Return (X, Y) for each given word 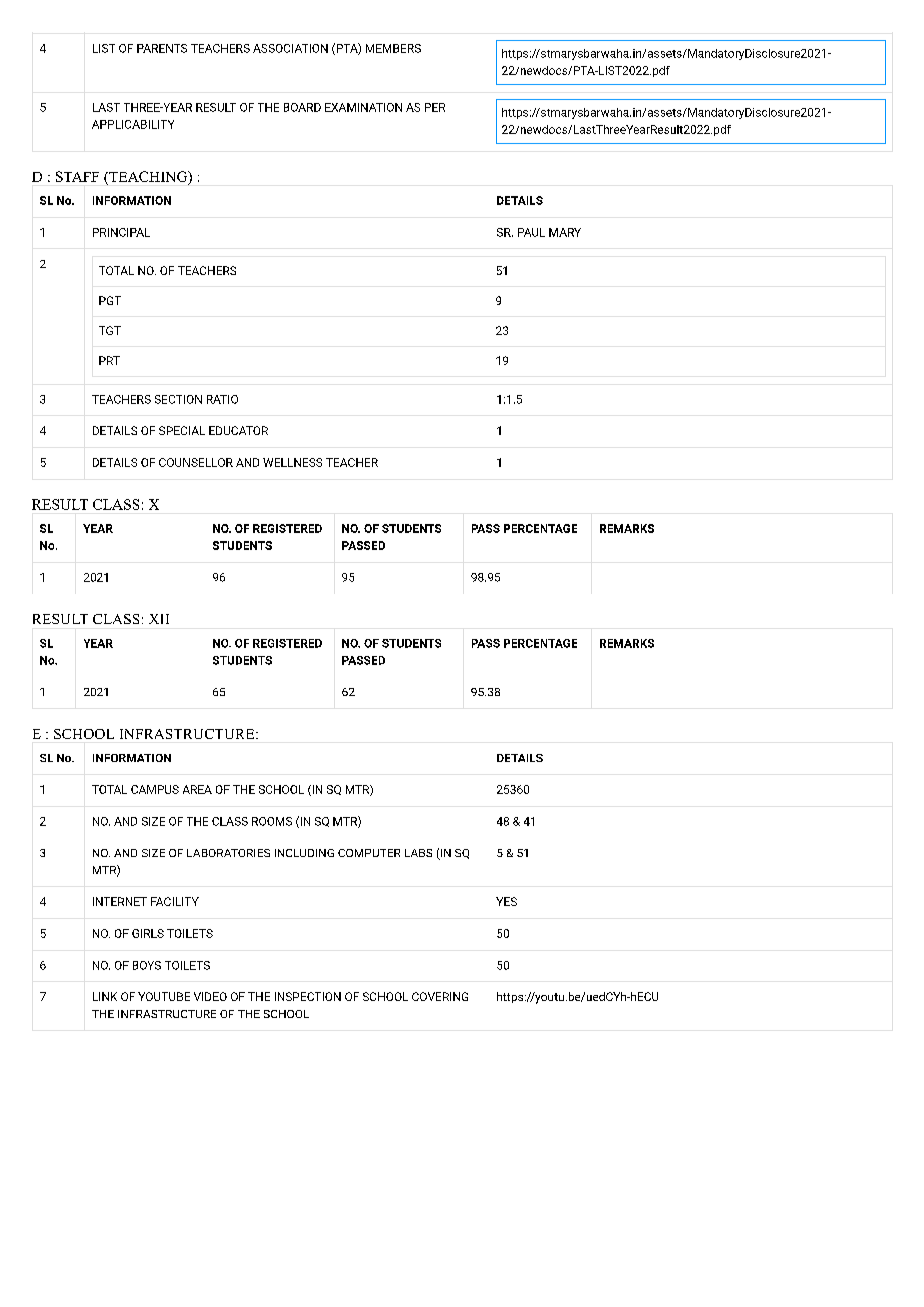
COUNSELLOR (196, 462)
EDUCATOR (238, 430)
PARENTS (162, 48)
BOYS (147, 965)
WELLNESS (292, 462)
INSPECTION (308, 996)
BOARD (302, 107)
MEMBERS (393, 48)
